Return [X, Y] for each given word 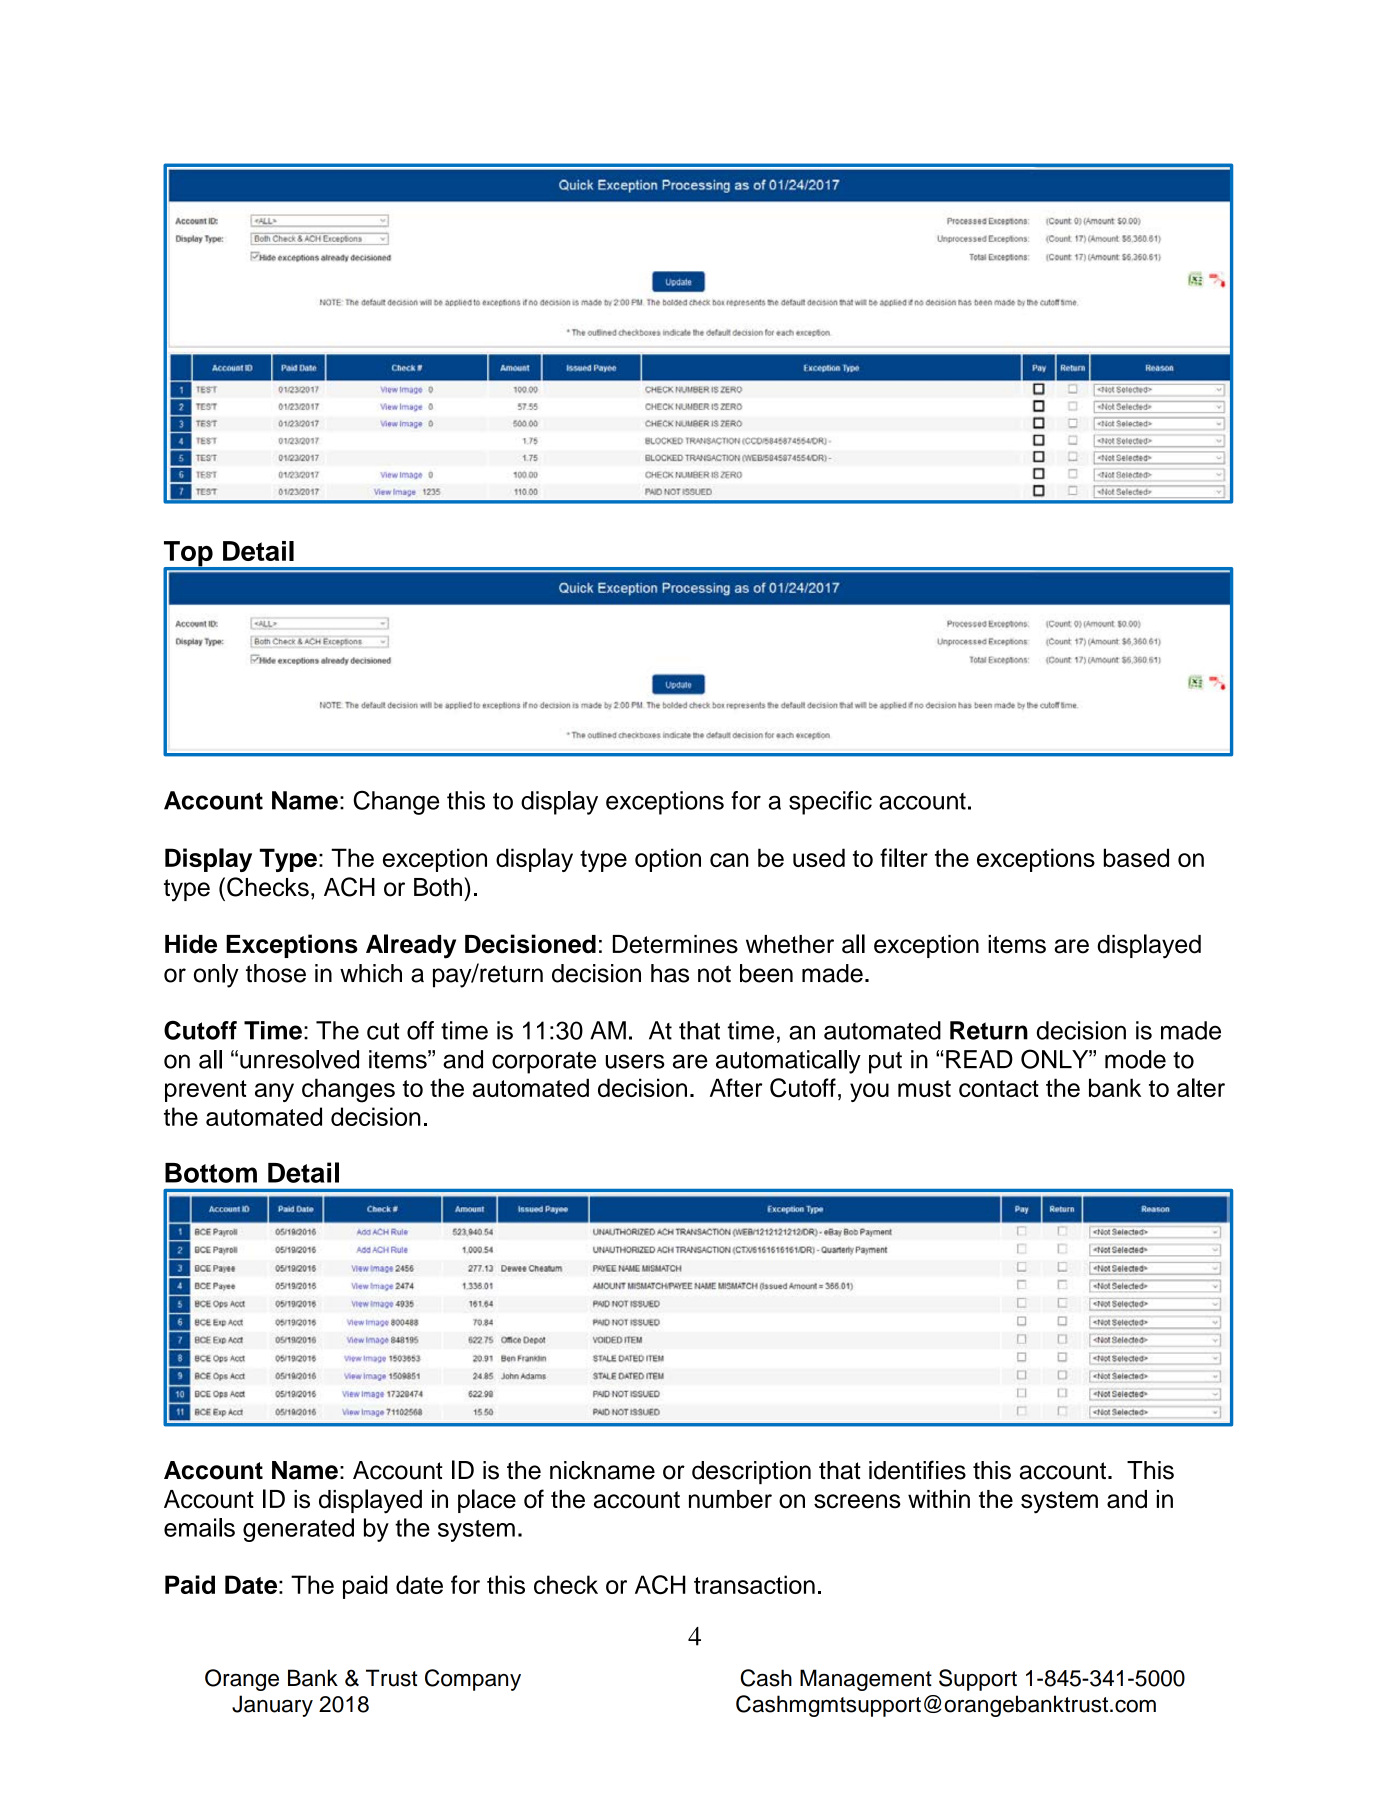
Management [866, 1680]
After [736, 1087]
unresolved [299, 1059]
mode [1135, 1059]
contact [999, 1088]
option [668, 860]
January [272, 1706]
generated [298, 1530]
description [751, 1472]
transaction [754, 1584]
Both [438, 887]
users [635, 1061]
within [939, 1499]
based [1136, 857]
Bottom [211, 1173]
